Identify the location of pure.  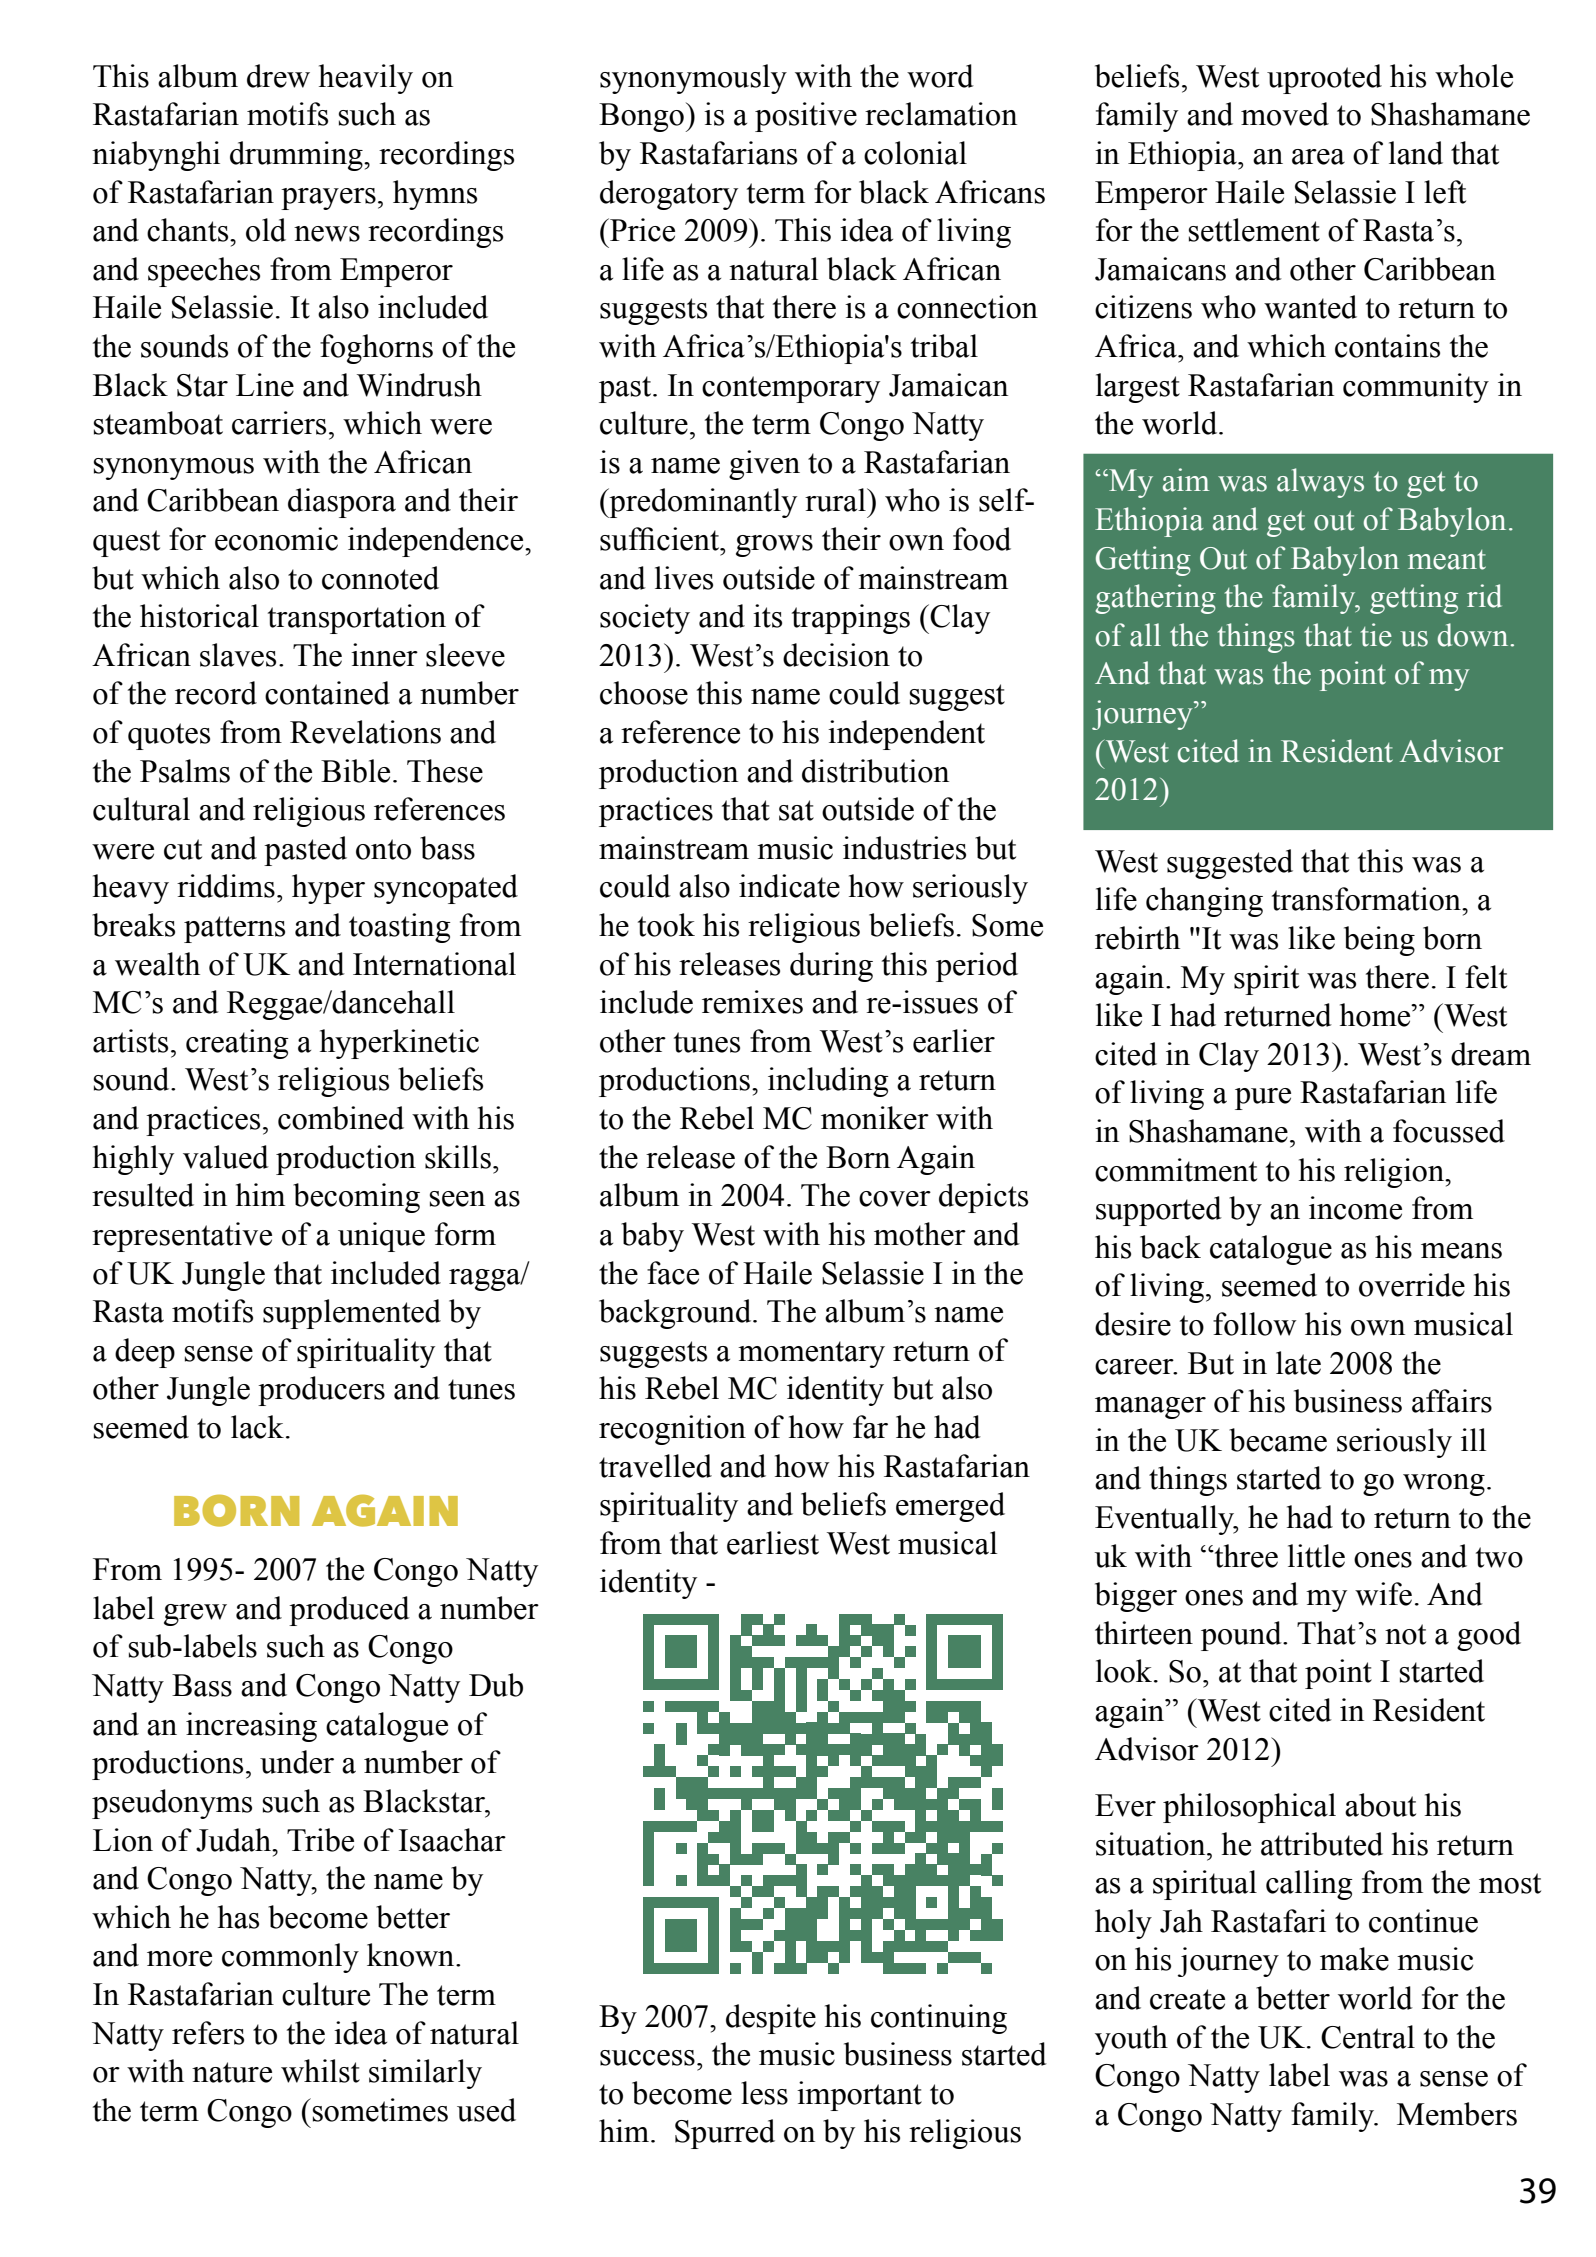
(1263, 1099).
